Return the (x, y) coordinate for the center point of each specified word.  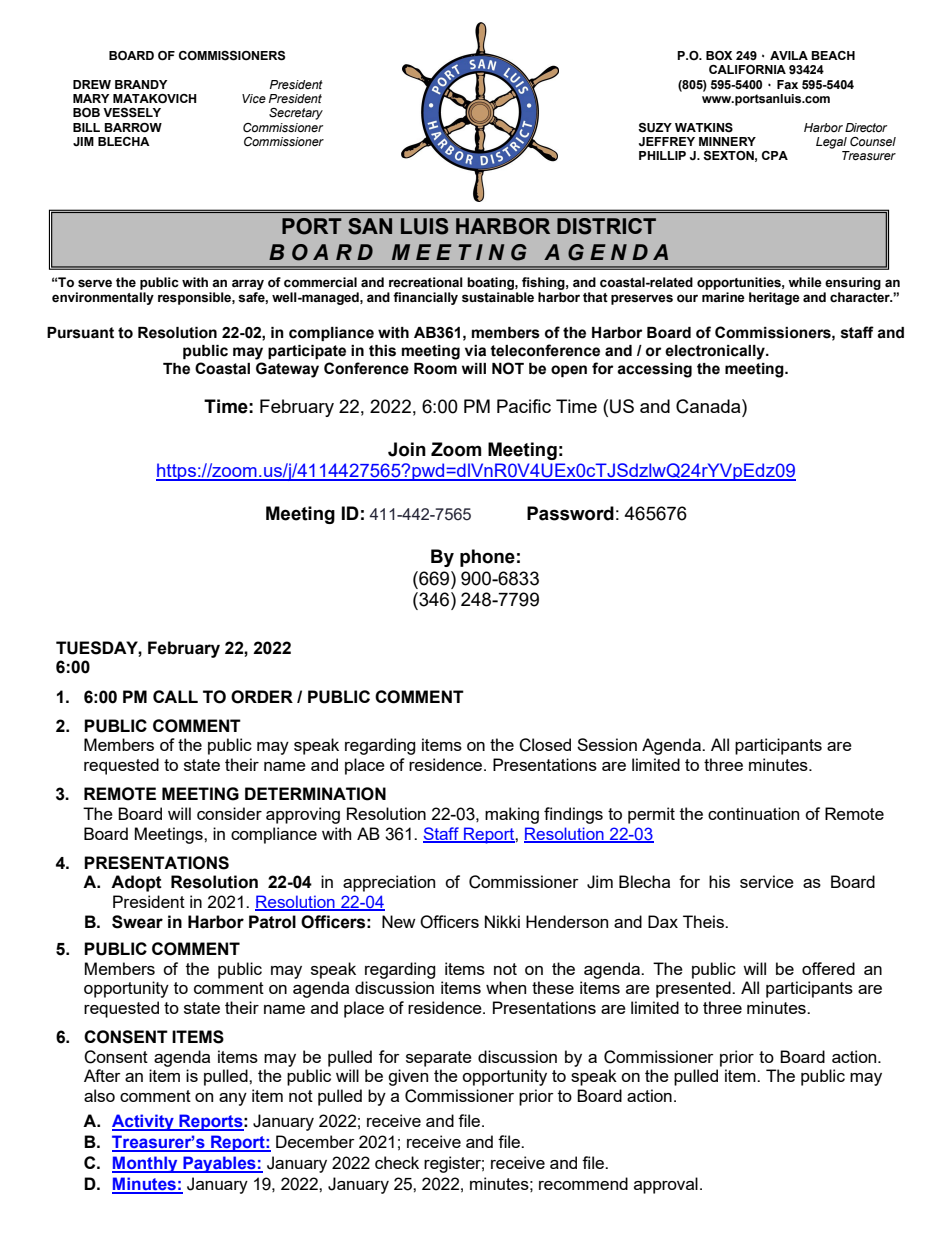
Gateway (287, 370)
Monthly (146, 1164)
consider (229, 813)
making (512, 815)
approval (666, 1185)
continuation (753, 813)
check (397, 1162)
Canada (709, 406)
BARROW (133, 128)
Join (407, 449)
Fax (787, 84)
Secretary (296, 114)
